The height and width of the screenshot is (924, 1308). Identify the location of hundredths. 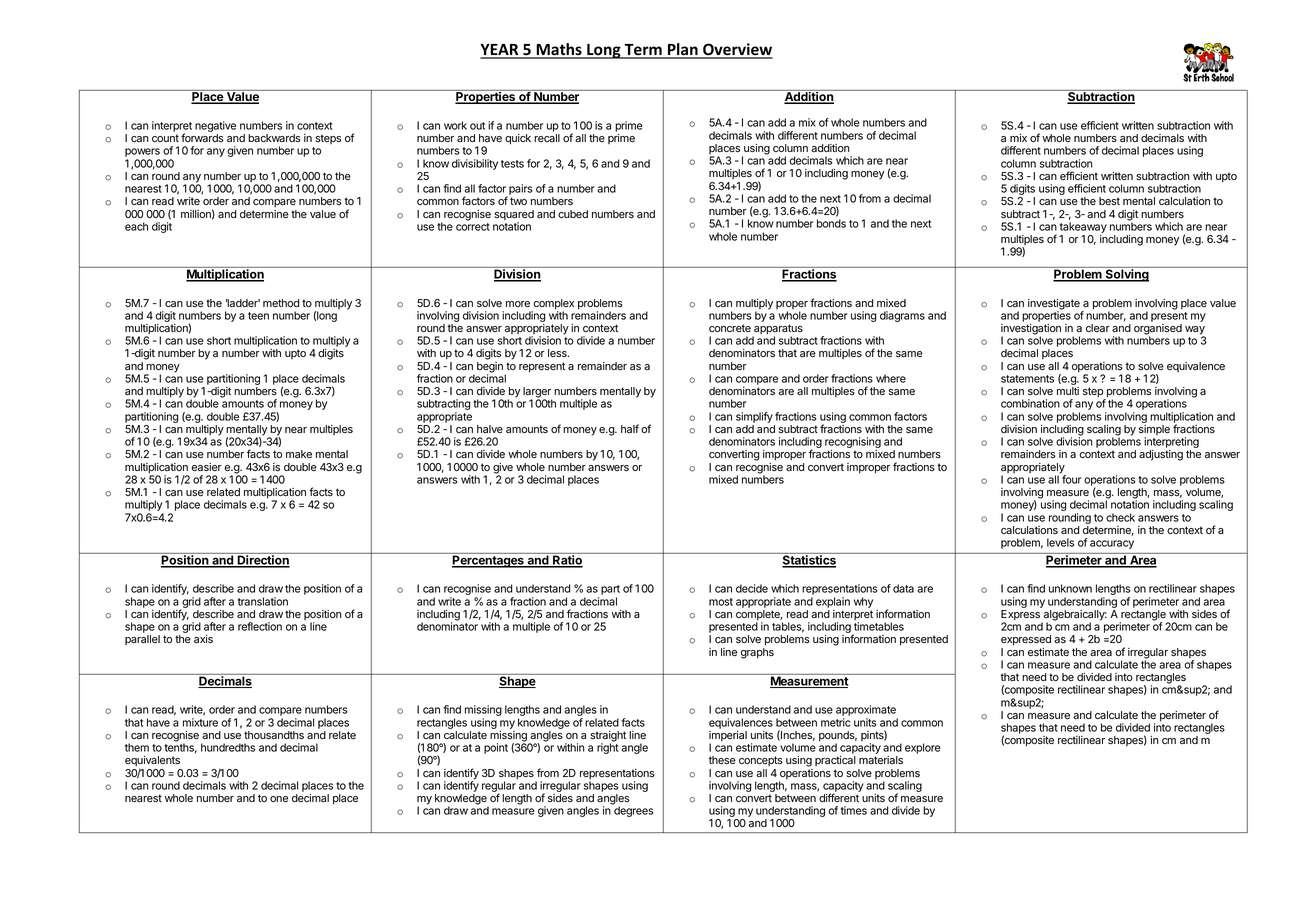
(228, 747).
